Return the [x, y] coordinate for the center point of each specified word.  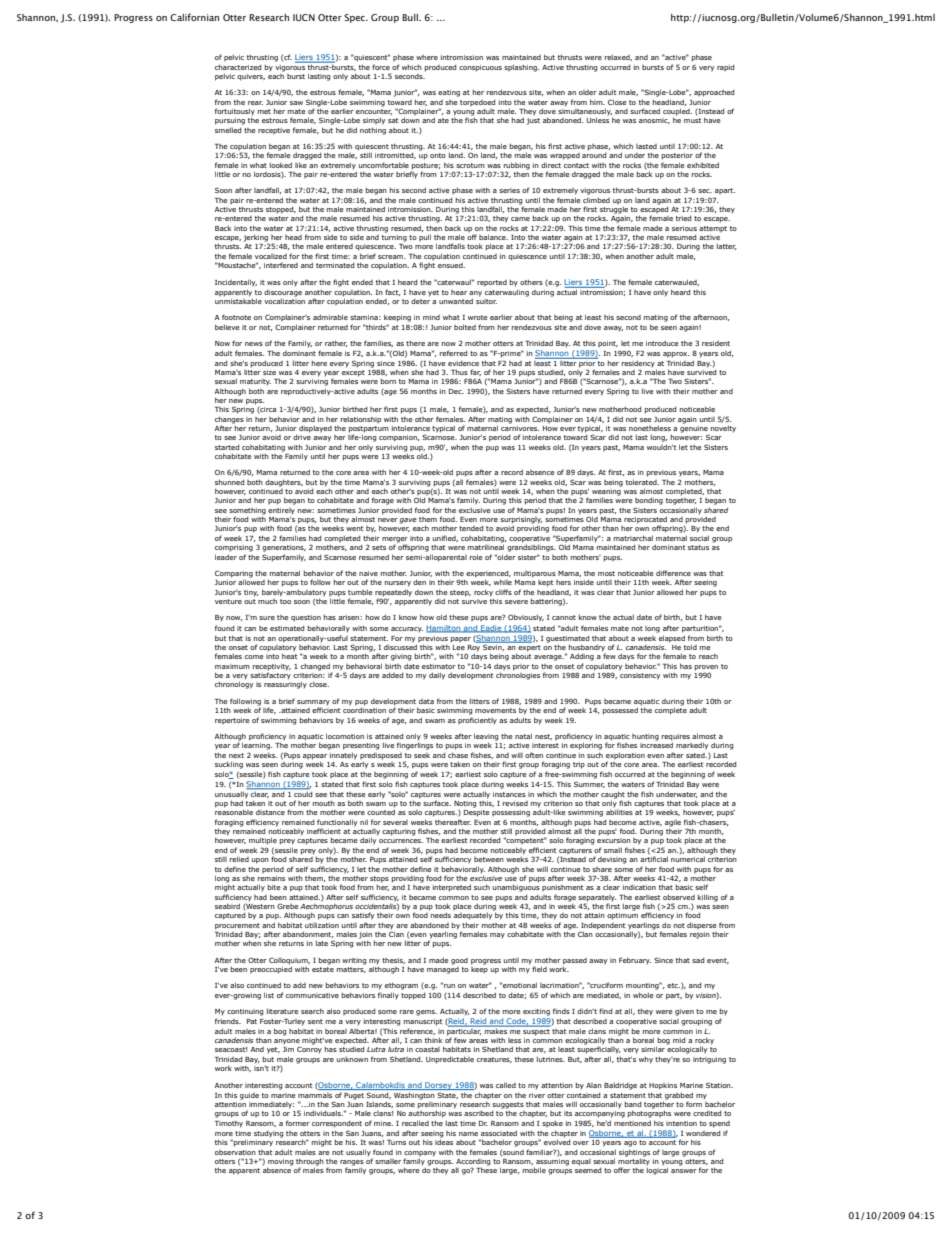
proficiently [477, 721]
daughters [284, 483]
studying [268, 1134]
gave [408, 521]
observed [679, 897]
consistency [640, 676]
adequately [474, 915]
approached [714, 93]
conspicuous [480, 68]
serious [684, 228]
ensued [451, 265]
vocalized [271, 256]
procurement [237, 926]
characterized [238, 67]
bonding [649, 501]
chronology [234, 685]
